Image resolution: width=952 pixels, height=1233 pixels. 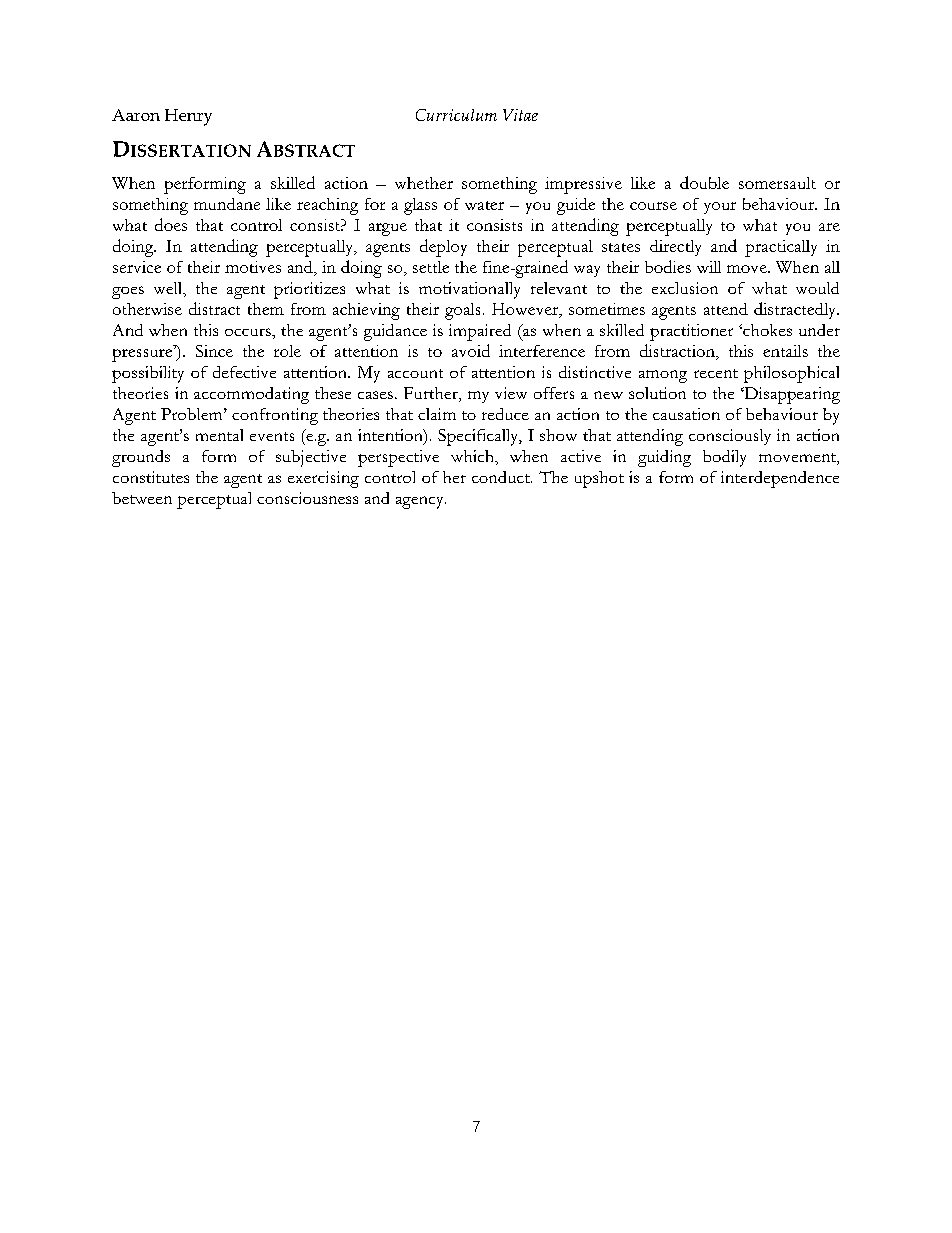 I want to click on conduct, so click(x=502, y=477).
